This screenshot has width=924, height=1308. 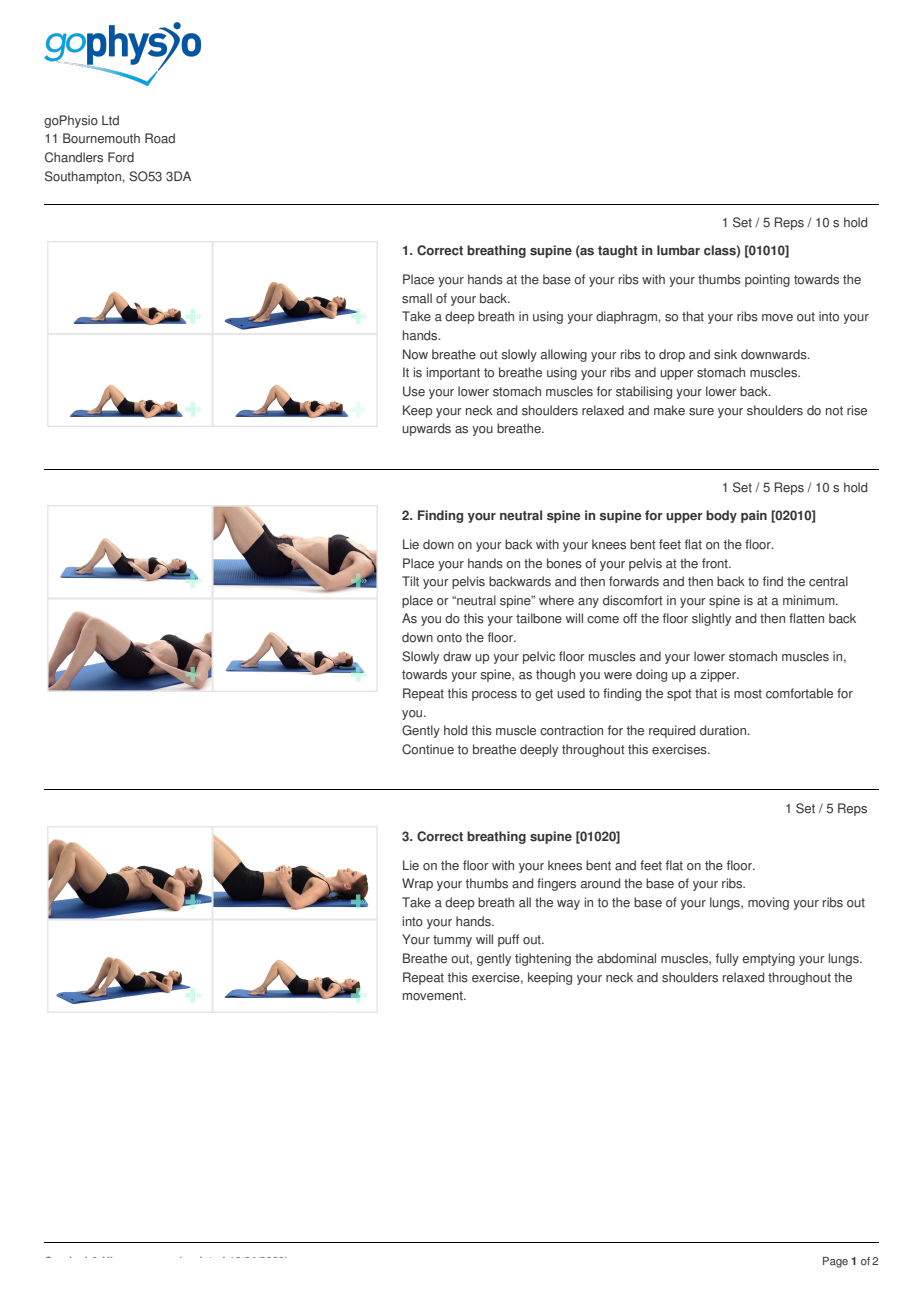 What do you see at coordinates (768, 959) in the screenshot?
I see `emptying` at bounding box center [768, 959].
